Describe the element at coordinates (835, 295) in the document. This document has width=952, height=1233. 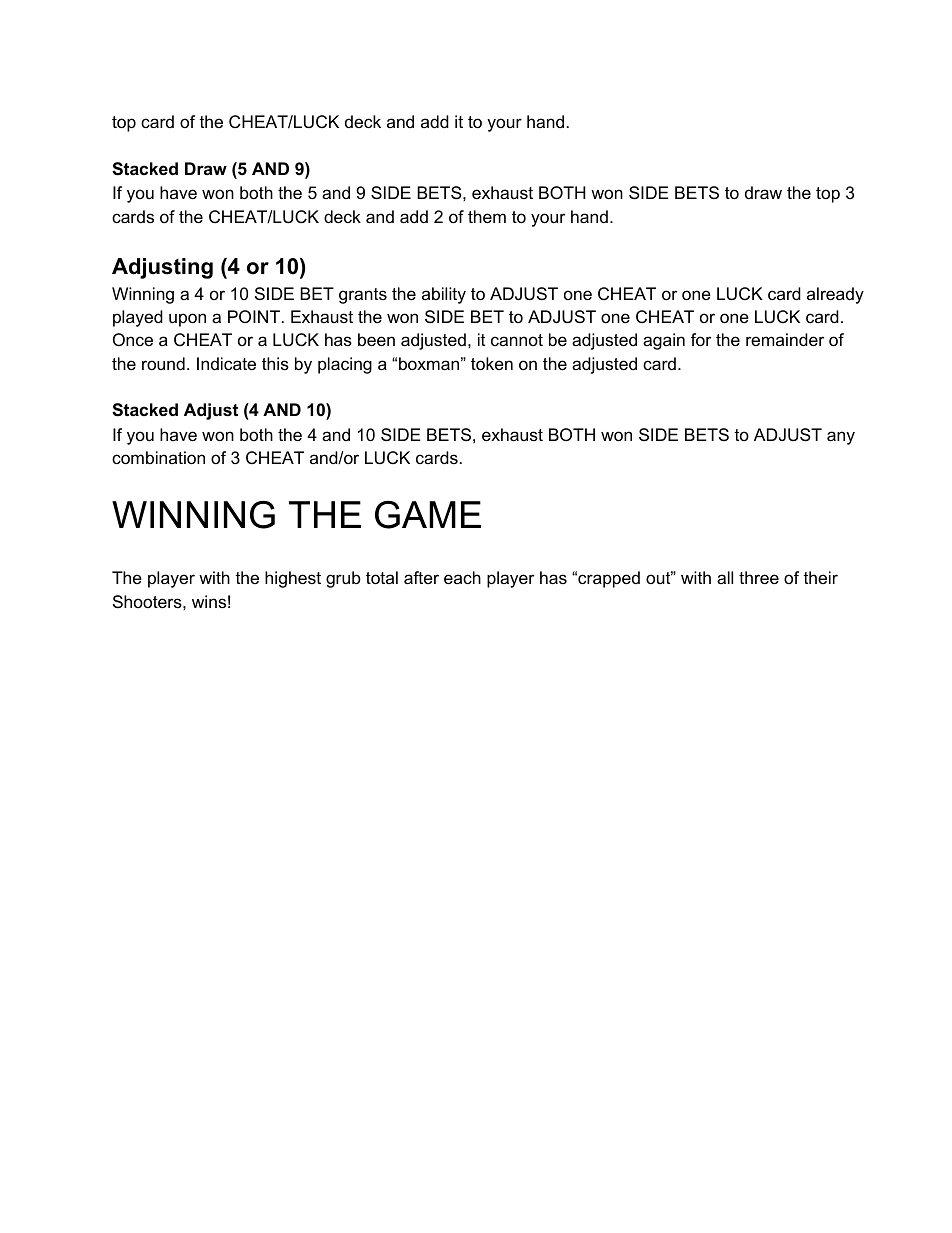
I see `already` at that location.
